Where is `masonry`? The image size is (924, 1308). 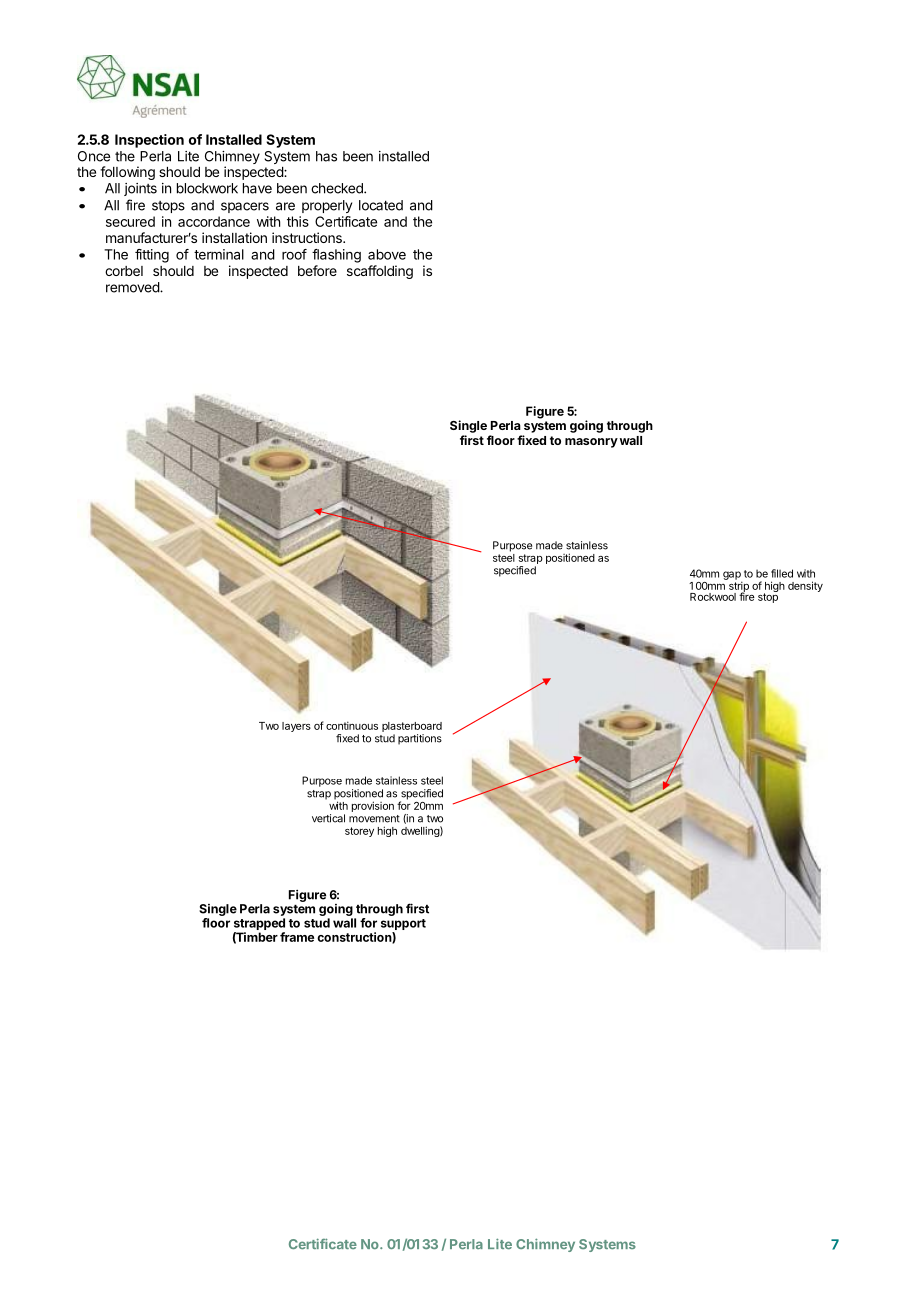
masonry is located at coordinates (591, 443).
